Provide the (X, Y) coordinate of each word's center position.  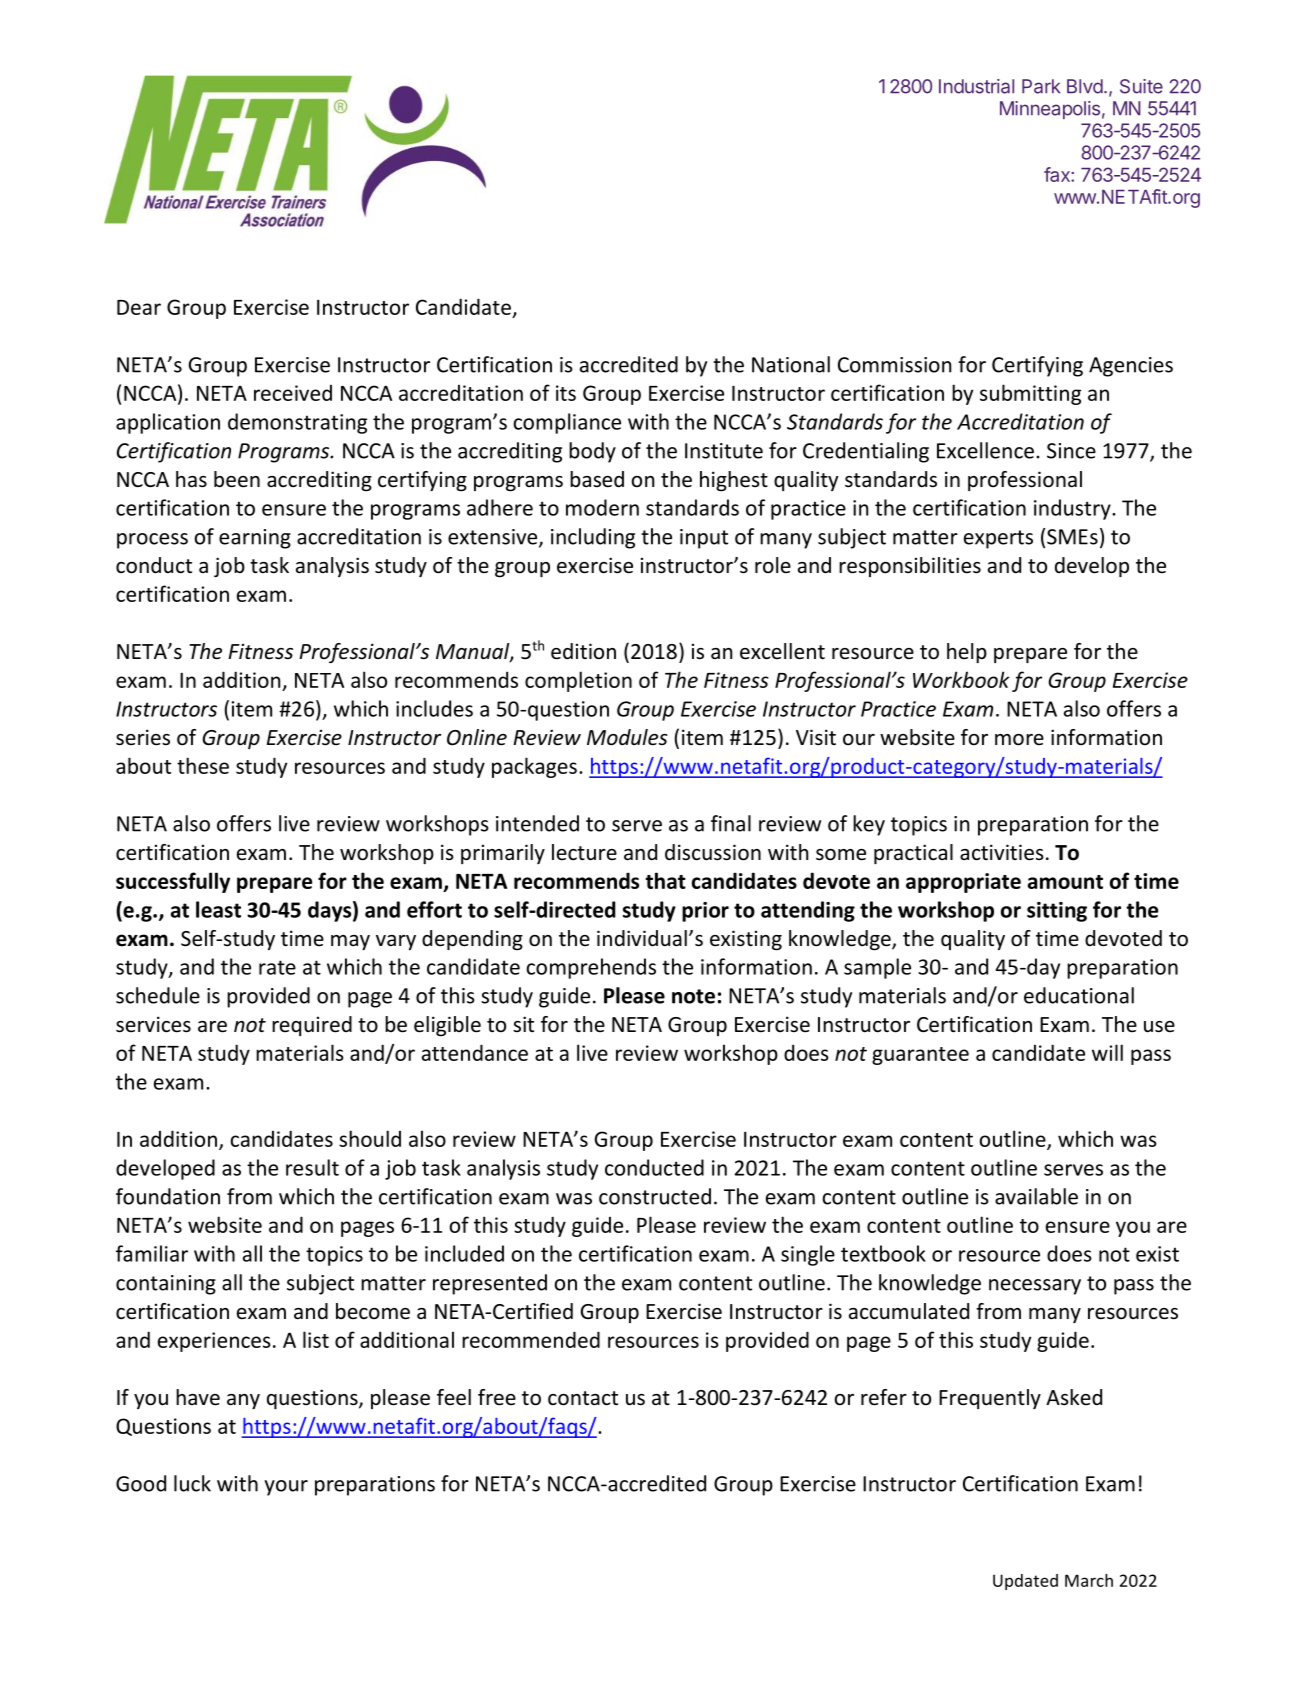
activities (1001, 852)
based (597, 479)
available (1036, 1196)
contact (583, 1398)
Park (1041, 86)
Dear (139, 307)
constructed (655, 1196)
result (312, 1167)
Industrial (976, 86)
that (665, 880)
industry (1073, 509)
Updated (1025, 1582)
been (237, 479)
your (286, 1488)
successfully (173, 882)
